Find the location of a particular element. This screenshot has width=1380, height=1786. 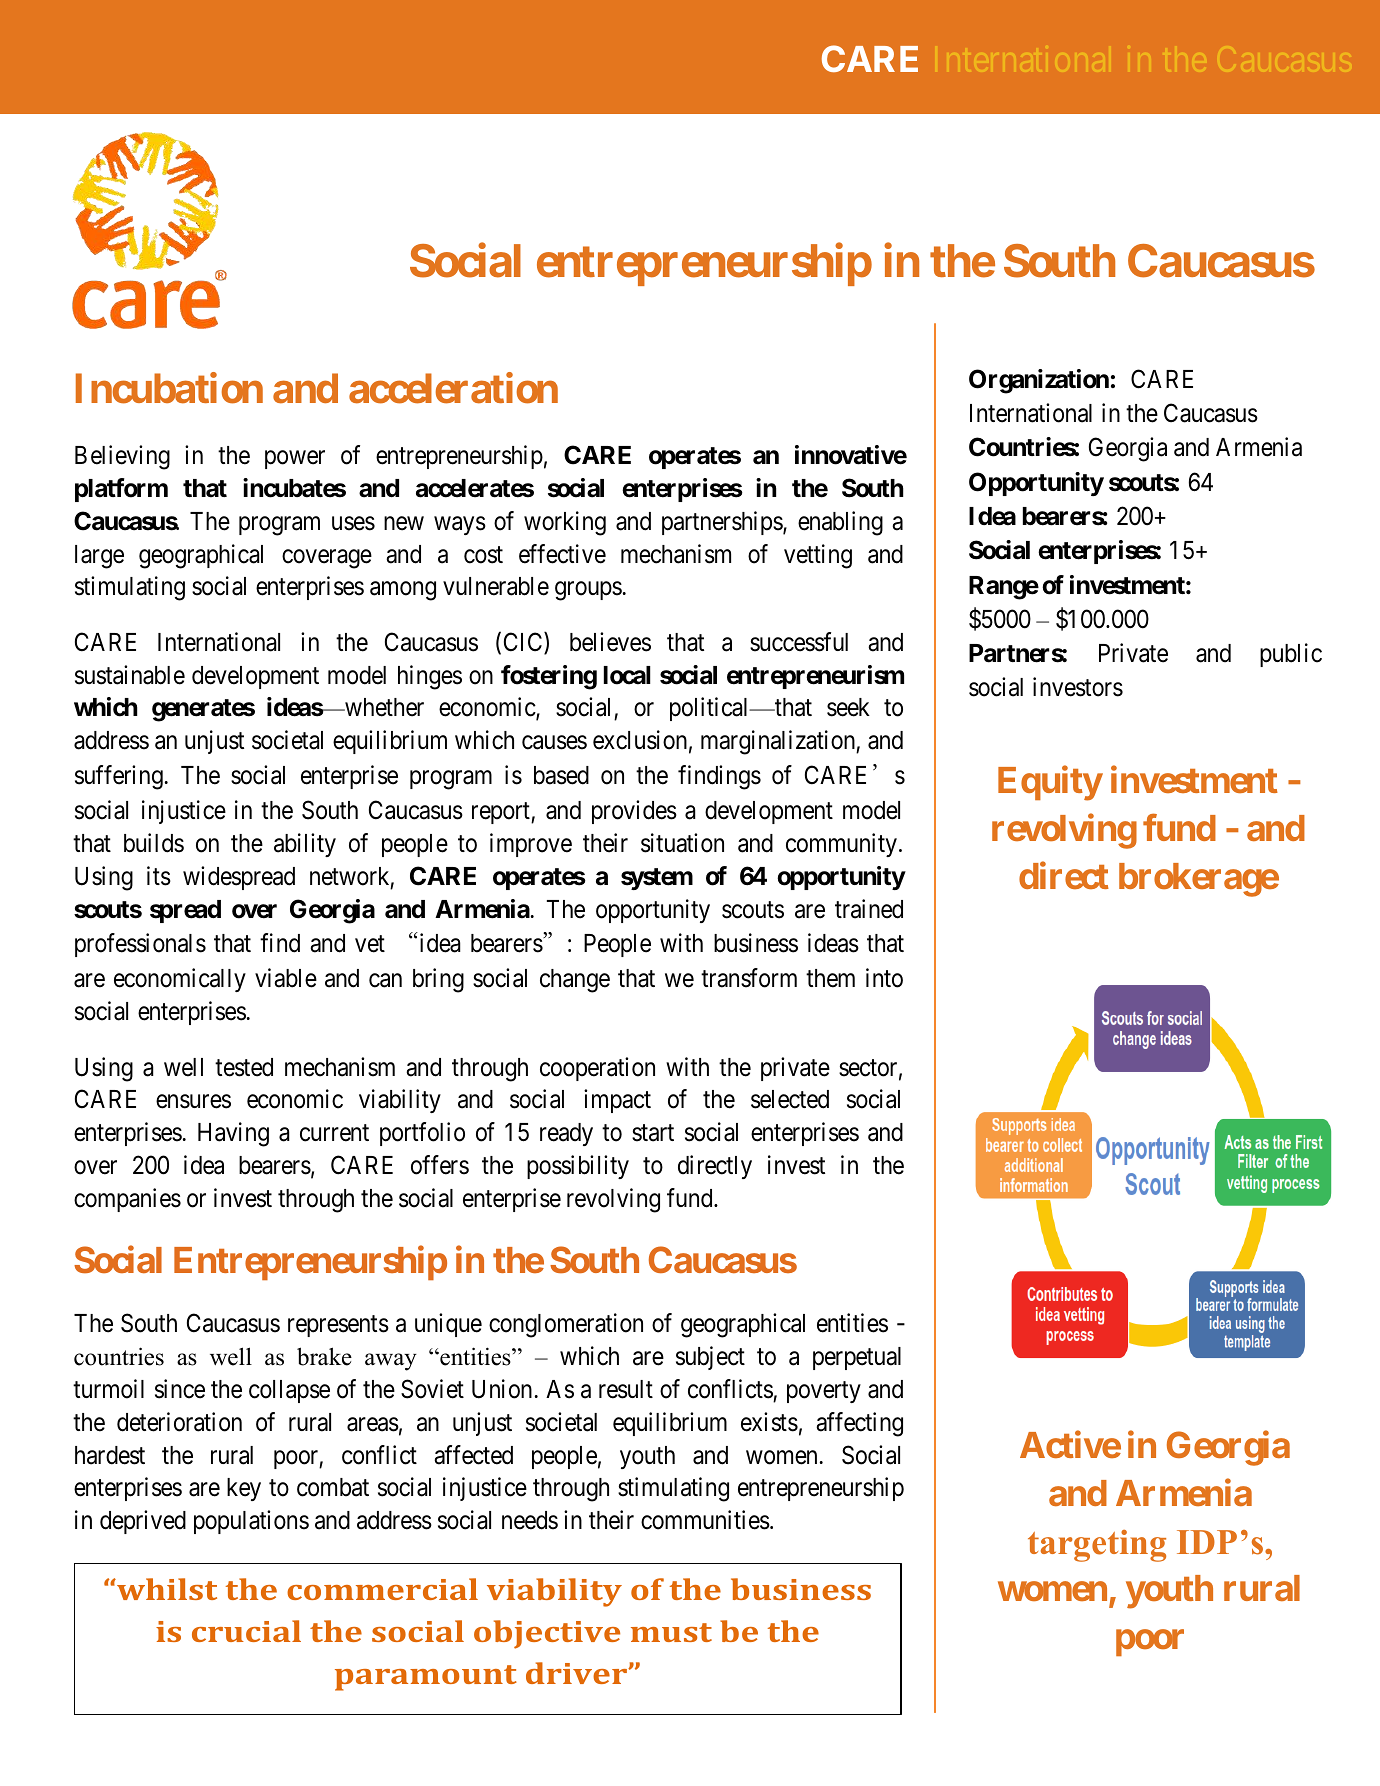

tested is located at coordinates (244, 1067).
